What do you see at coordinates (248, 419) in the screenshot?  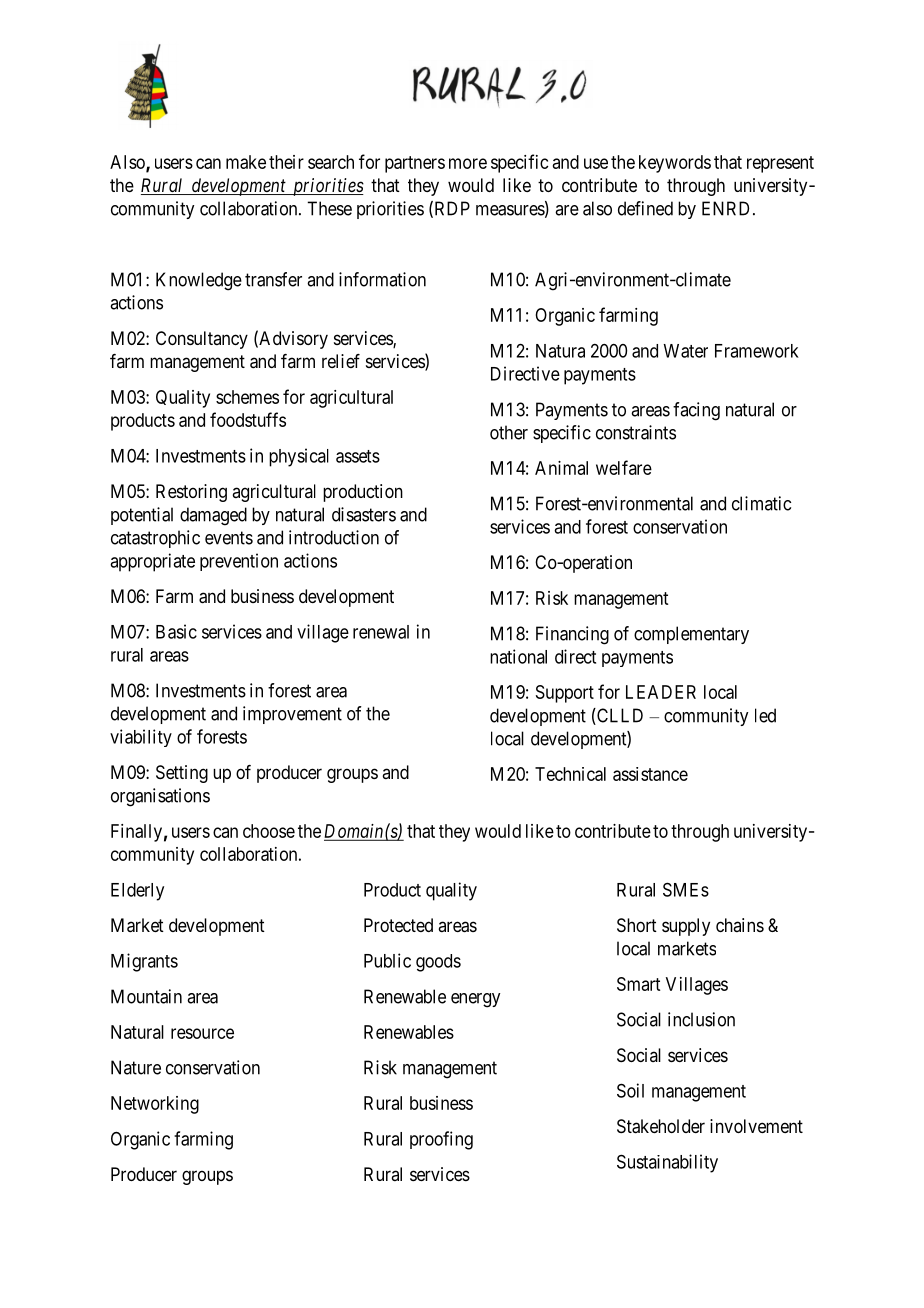 I see `foodstuffs` at bounding box center [248, 419].
